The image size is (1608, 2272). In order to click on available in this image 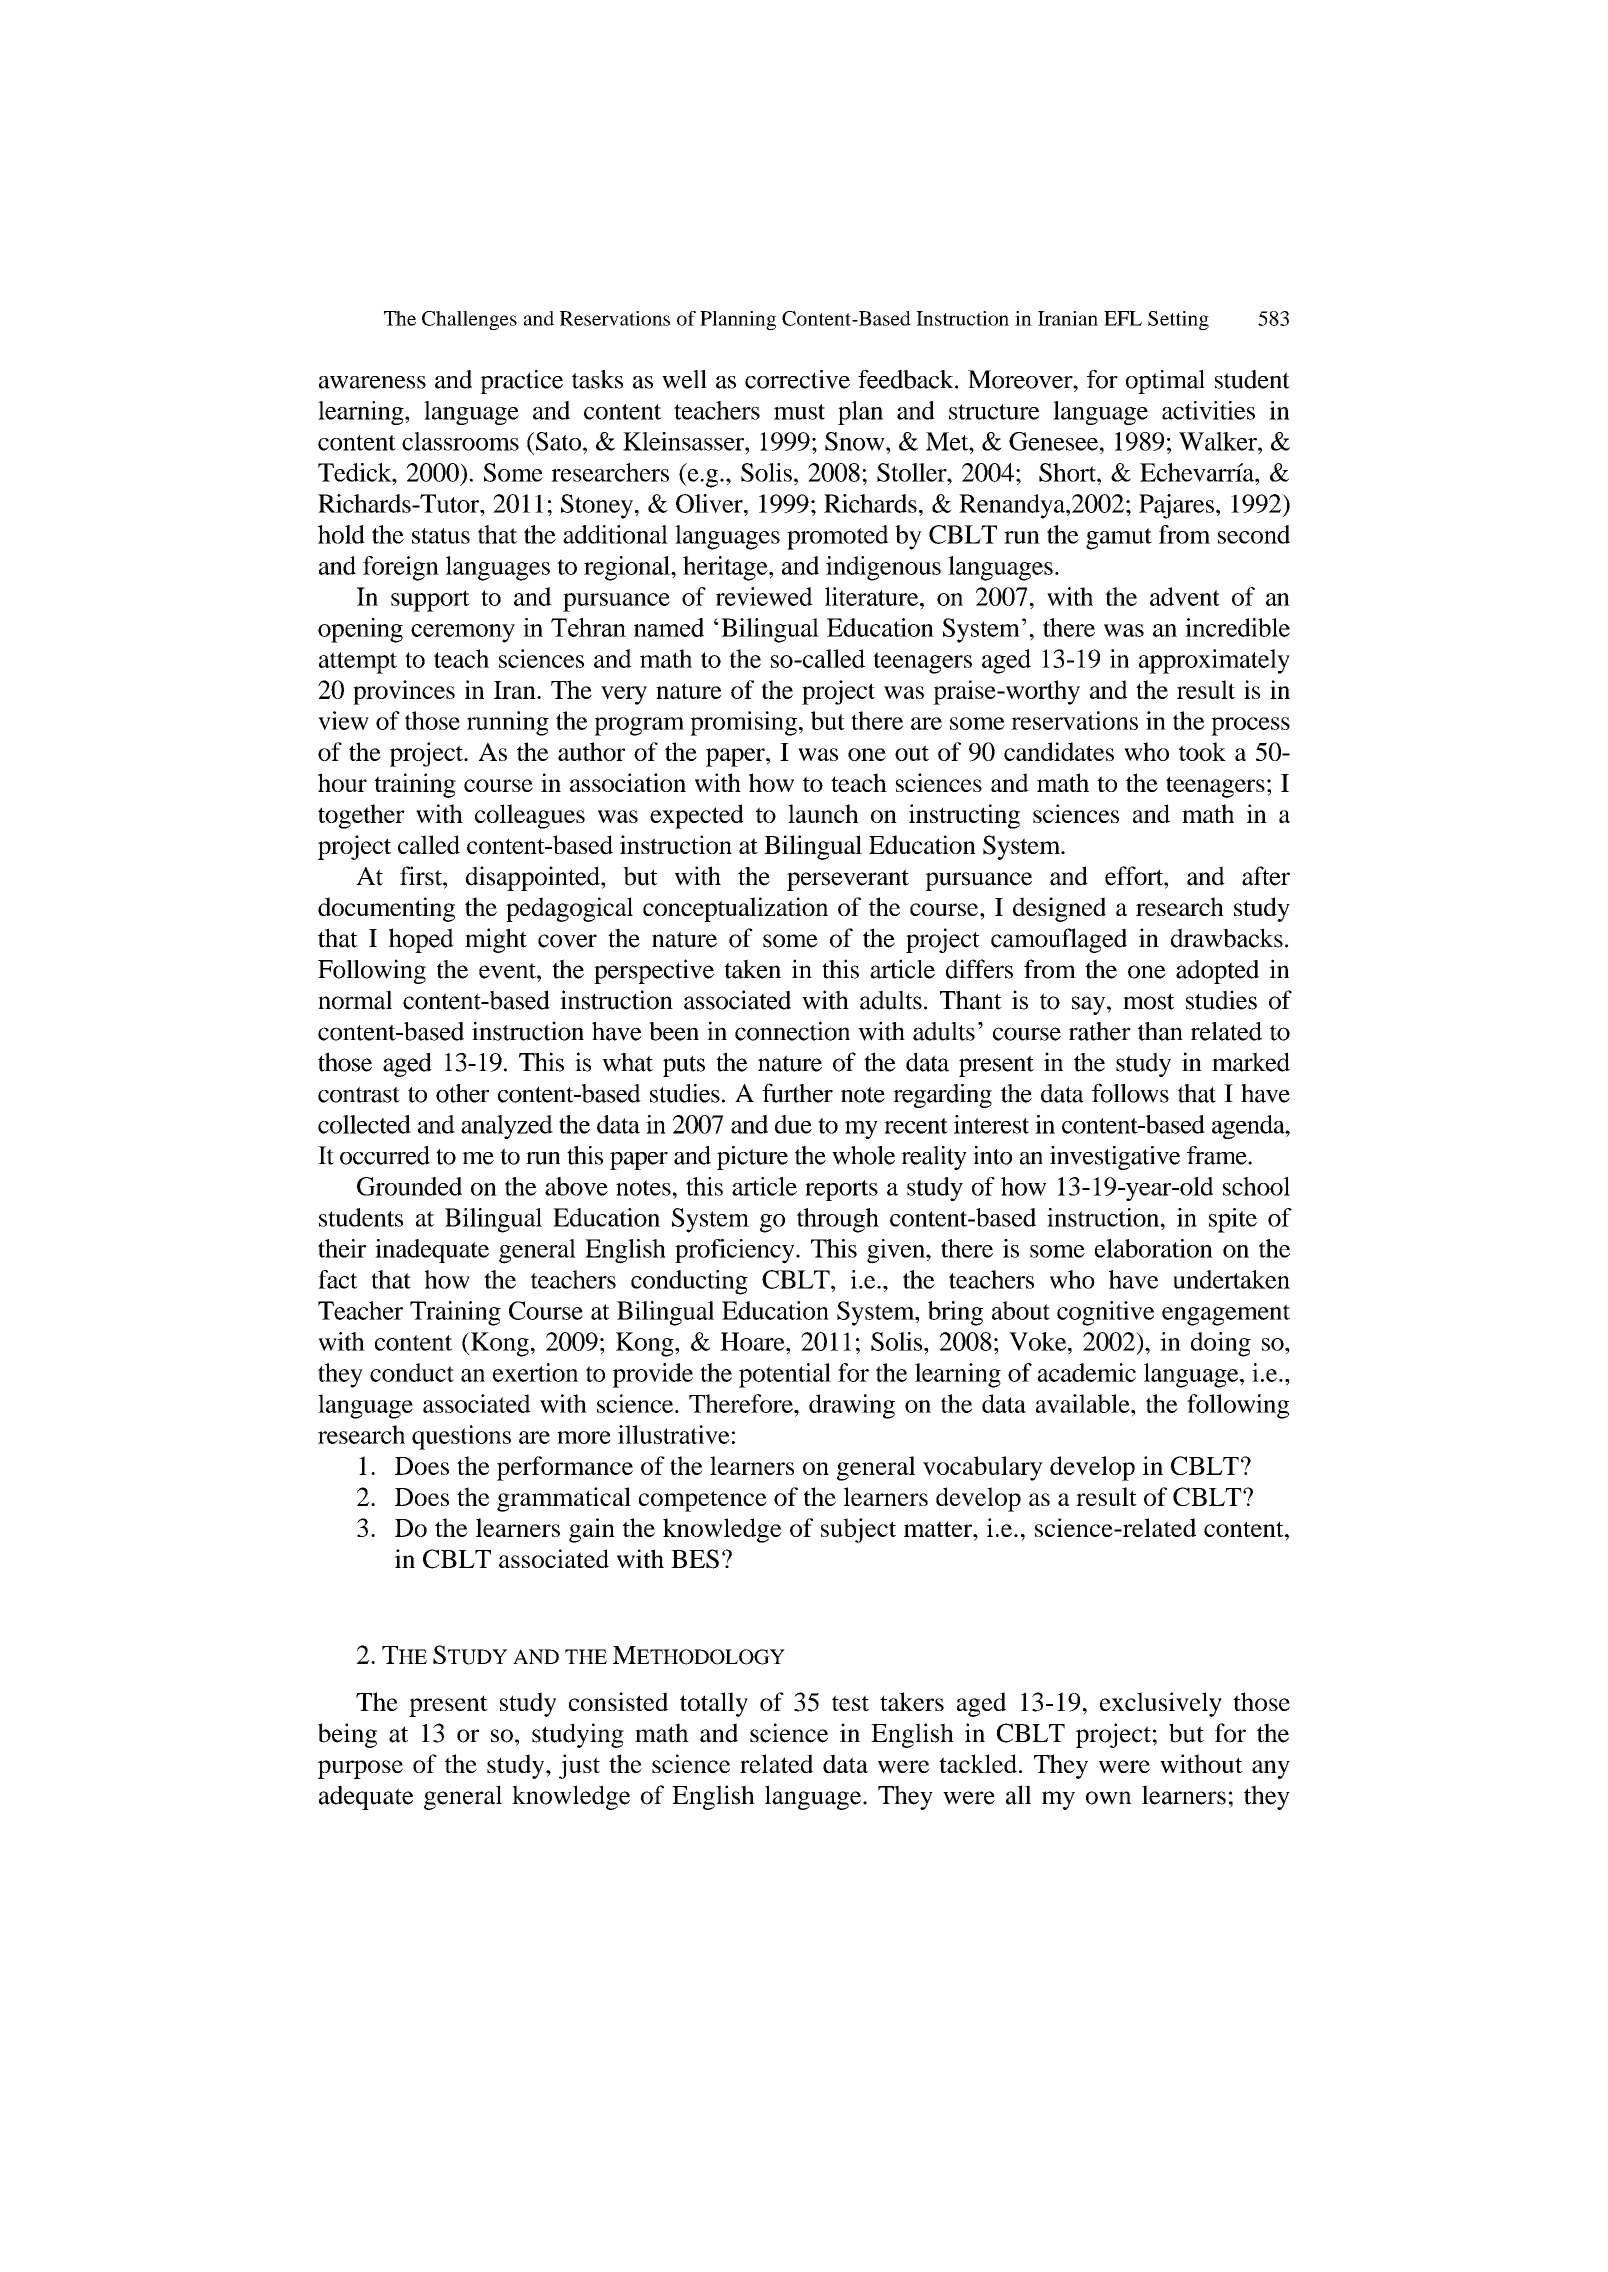, I will do `click(1084, 1403)`.
